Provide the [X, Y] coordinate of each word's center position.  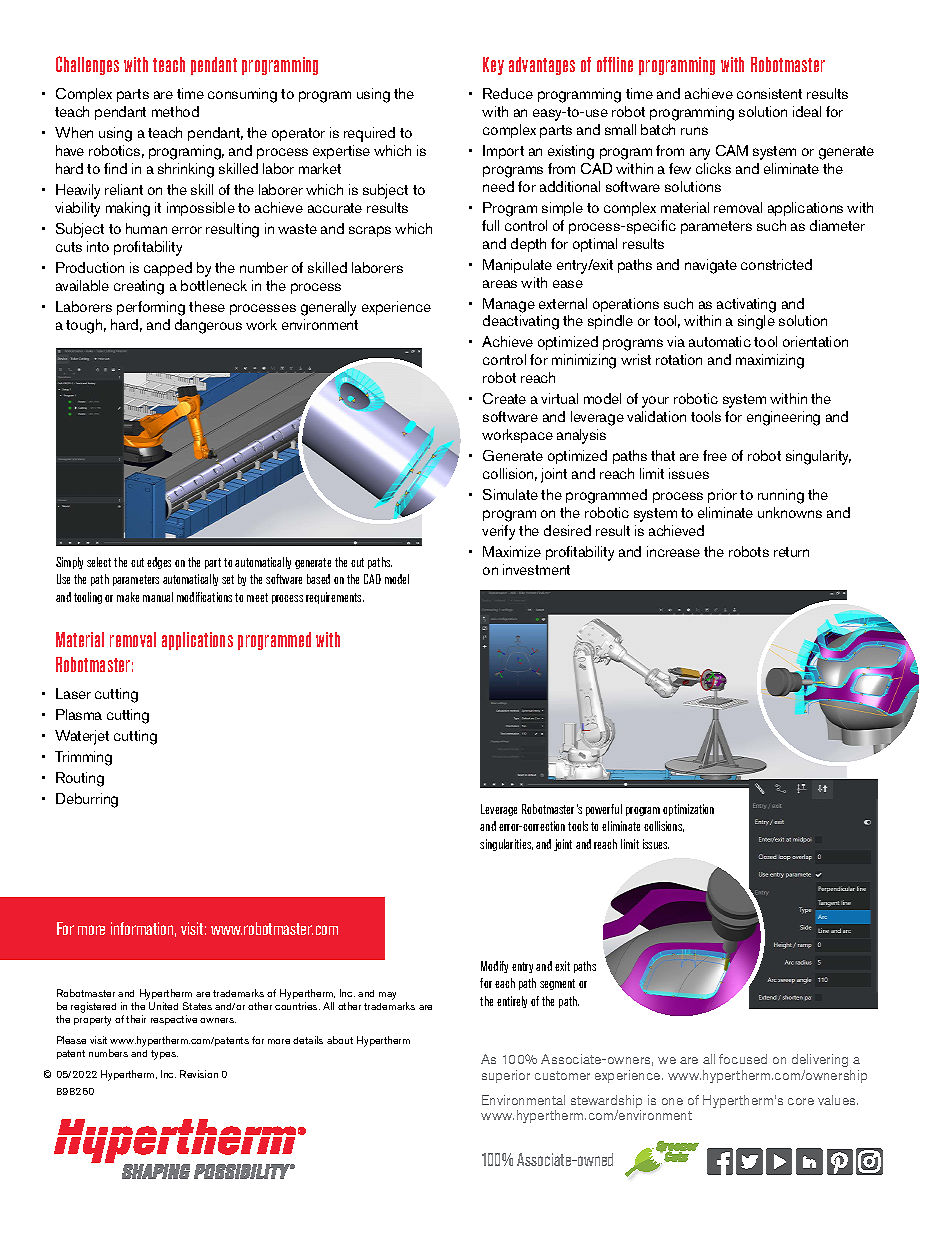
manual [158, 597]
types [164, 1055]
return [791, 552]
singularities [506, 845]
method [175, 111]
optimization [688, 810]
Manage [509, 305]
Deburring [87, 800]
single [756, 322]
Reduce [508, 93]
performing [151, 308]
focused [743, 1059]
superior [506, 1076]
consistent [769, 93]
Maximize [512, 551]
